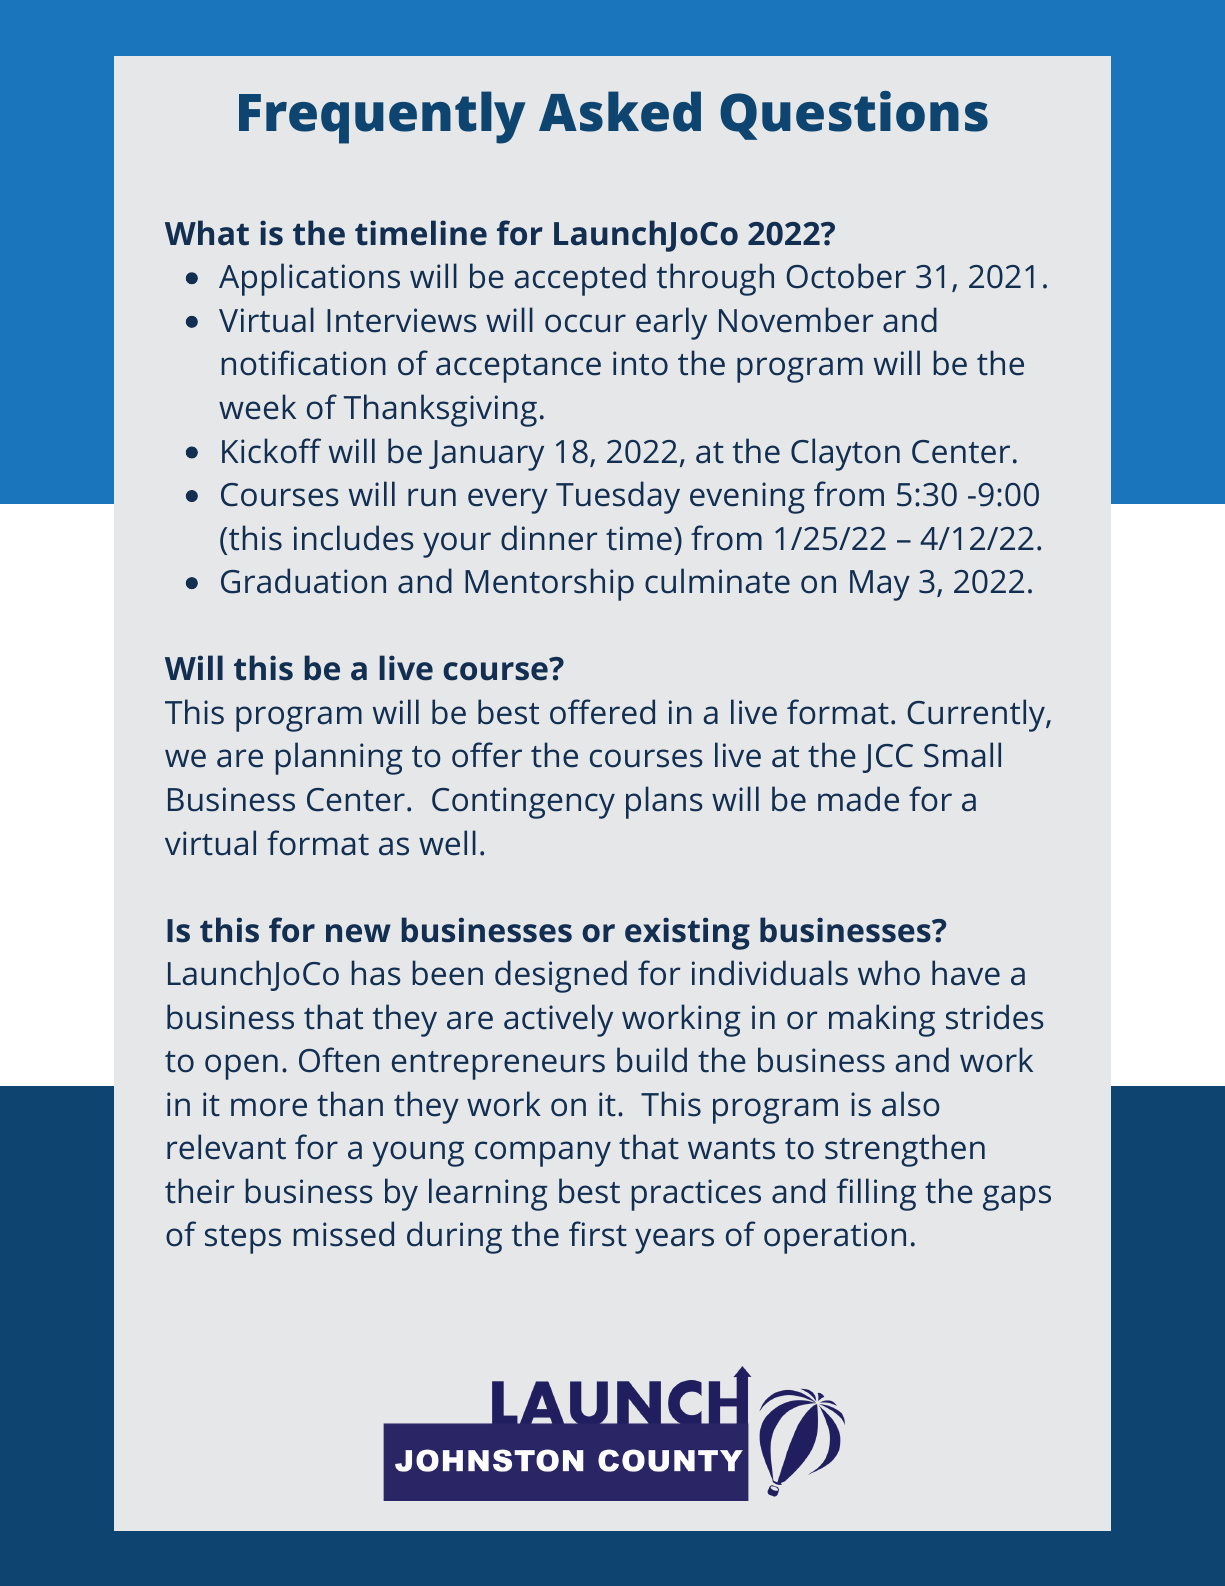 Image resolution: width=1225 pixels, height=1586 pixels. Describe the element at coordinates (620, 111) in the page. I see `Asked` at that location.
